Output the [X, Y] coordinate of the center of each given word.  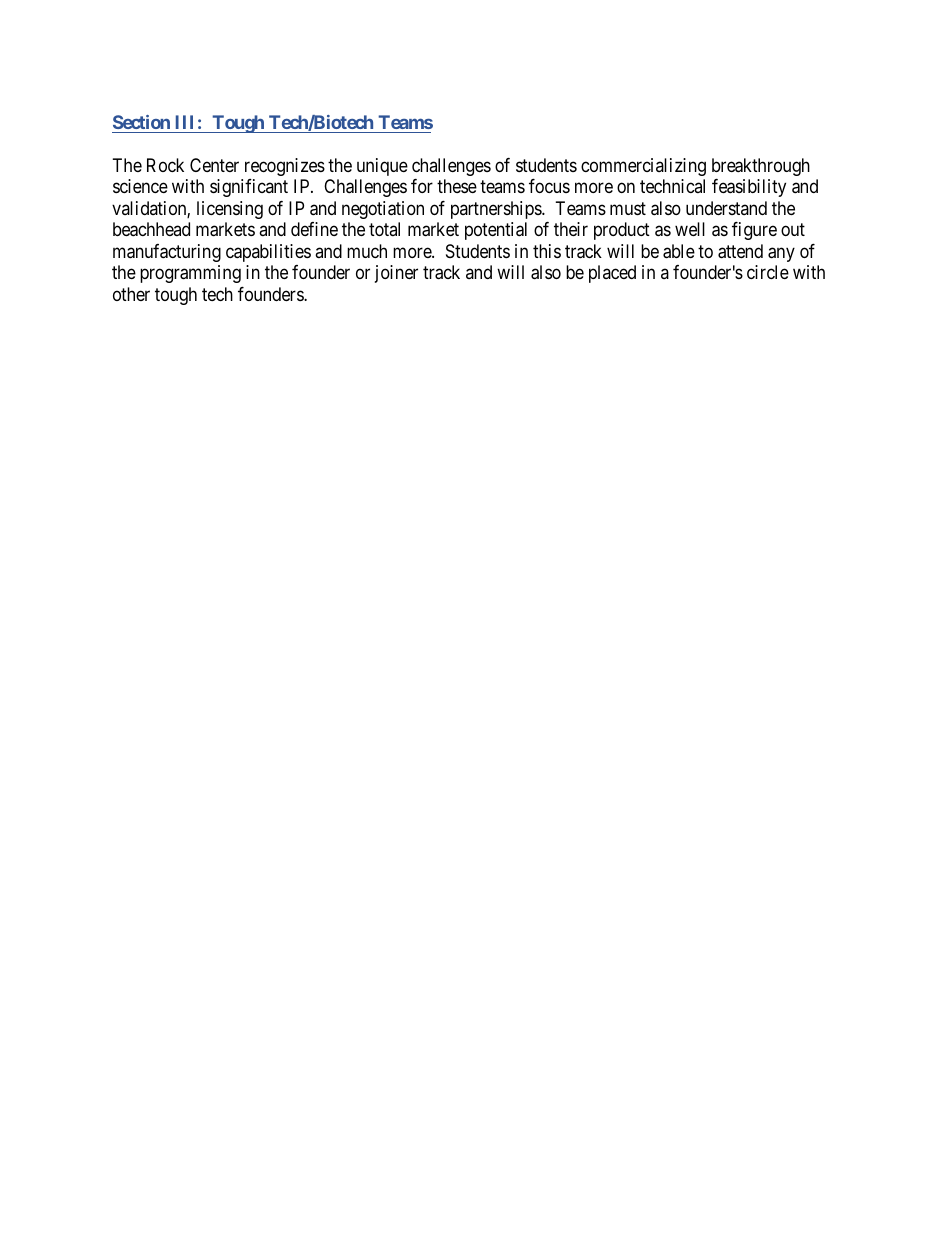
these [457, 186]
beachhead [151, 229]
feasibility [749, 188]
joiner [396, 274]
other [131, 294]
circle [768, 272]
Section [141, 122]
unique [382, 167]
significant [249, 188]
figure [754, 231]
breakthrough [761, 167]
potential [496, 231]
